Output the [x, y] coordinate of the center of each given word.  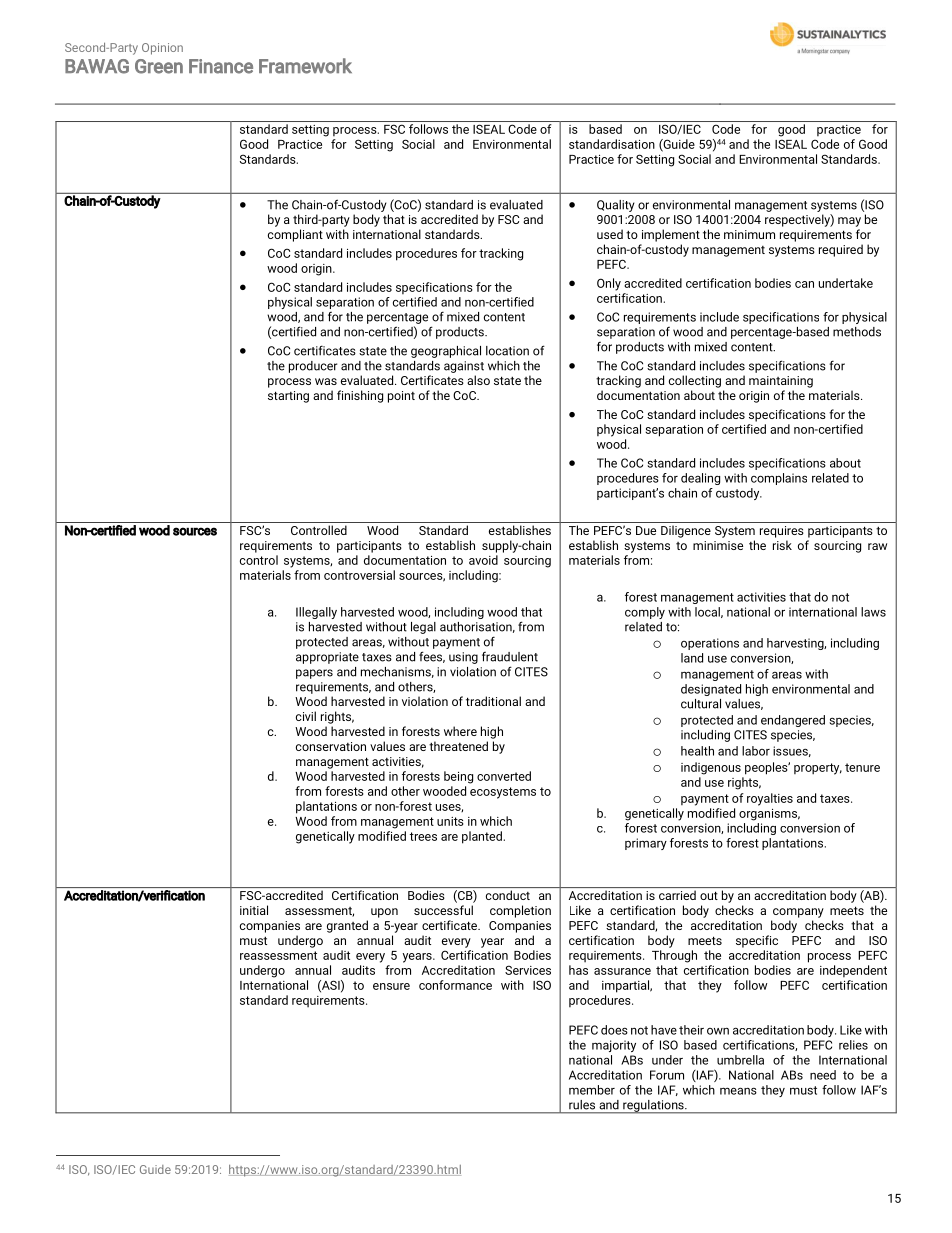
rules [582, 1105]
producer [313, 367]
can [804, 284]
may [849, 222]
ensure [391, 986]
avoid [483, 560]
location [507, 351]
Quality [616, 206]
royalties [770, 799]
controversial [359, 575]
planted [483, 837]
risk [782, 545]
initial [254, 910]
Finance [221, 66]
